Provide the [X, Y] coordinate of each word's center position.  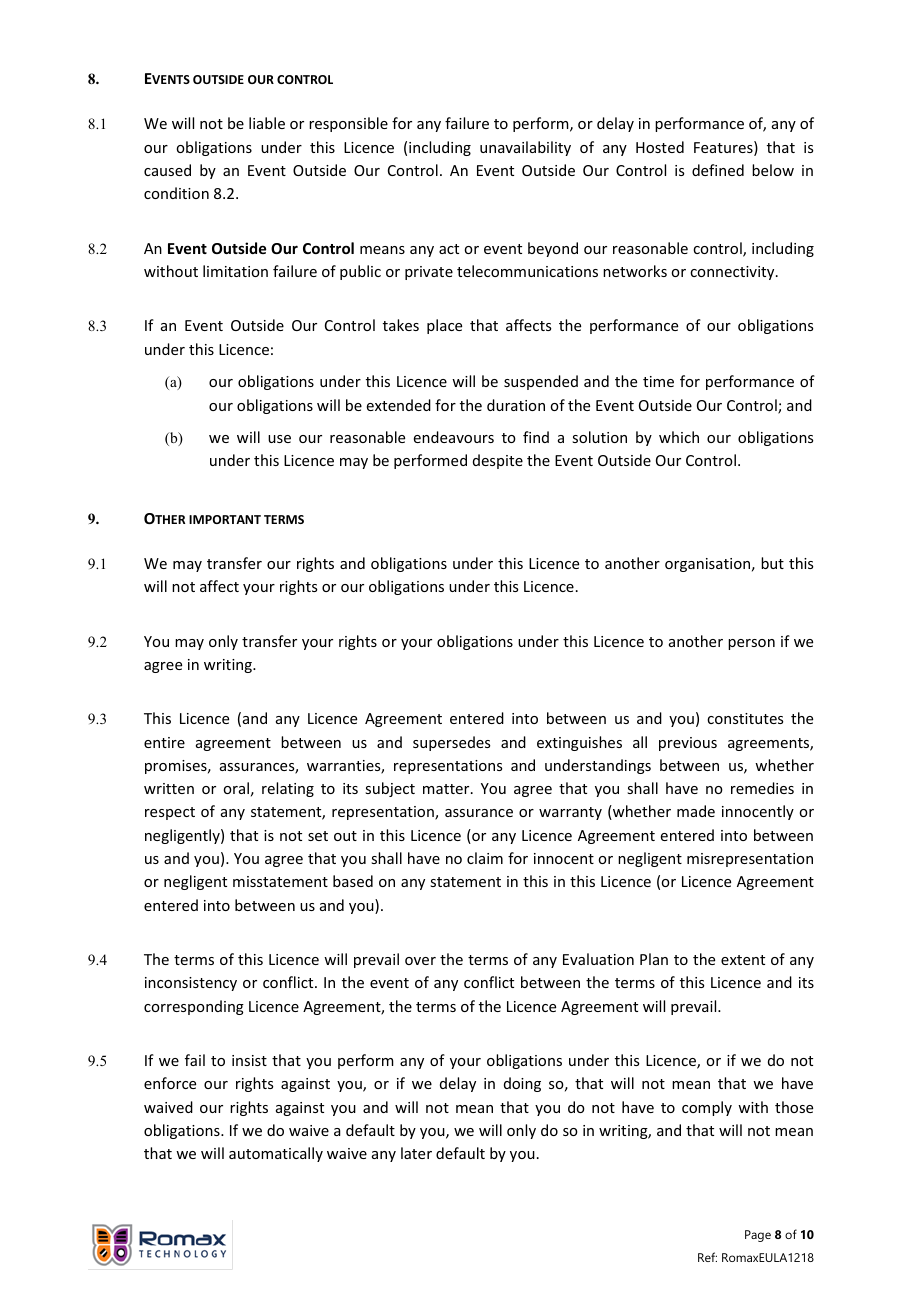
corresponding [194, 1007]
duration [516, 405]
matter [447, 789]
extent [743, 960]
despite [498, 461]
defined [718, 170]
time [658, 381]
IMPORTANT [225, 519]
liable [267, 123]
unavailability [525, 148]
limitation [235, 271]
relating [288, 789]
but [772, 563]
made [696, 811]
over [420, 961]
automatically [276, 1154]
